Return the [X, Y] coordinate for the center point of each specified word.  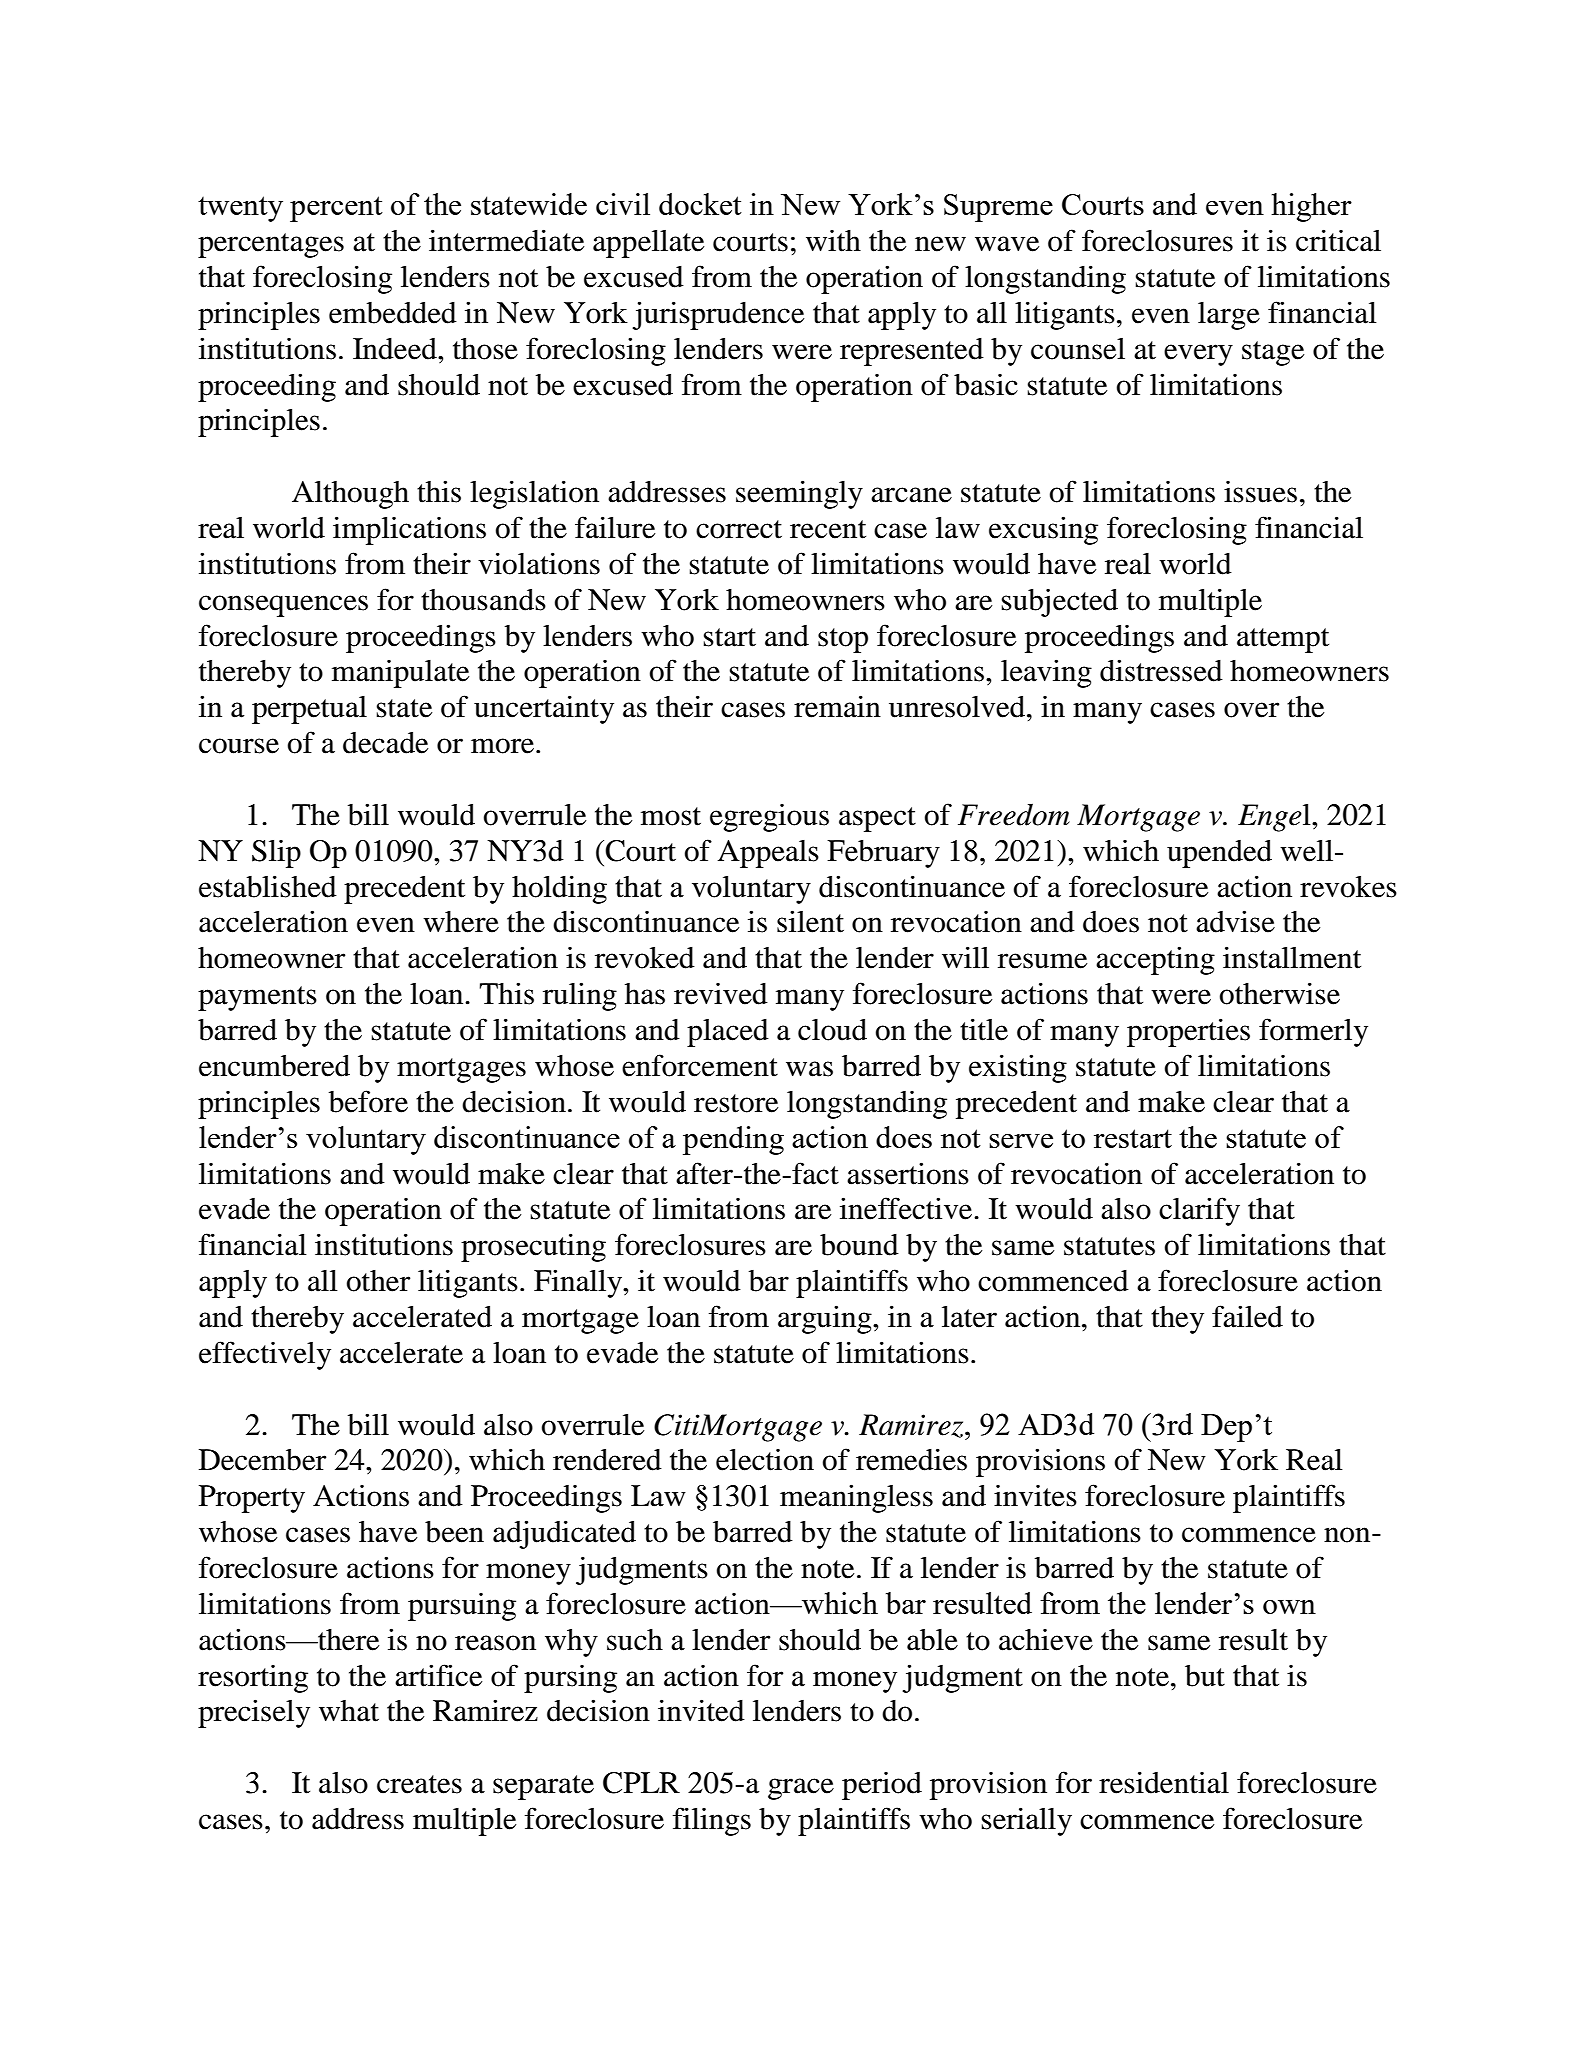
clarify [1199, 1211]
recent [828, 529]
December [262, 1460]
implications [409, 530]
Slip [276, 854]
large [1229, 316]
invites [1035, 1496]
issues [1260, 492]
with [833, 241]
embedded [393, 313]
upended [1219, 854]
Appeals [768, 854]
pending [733, 1140]
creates [419, 1784]
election [765, 1460]
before [368, 1101]
